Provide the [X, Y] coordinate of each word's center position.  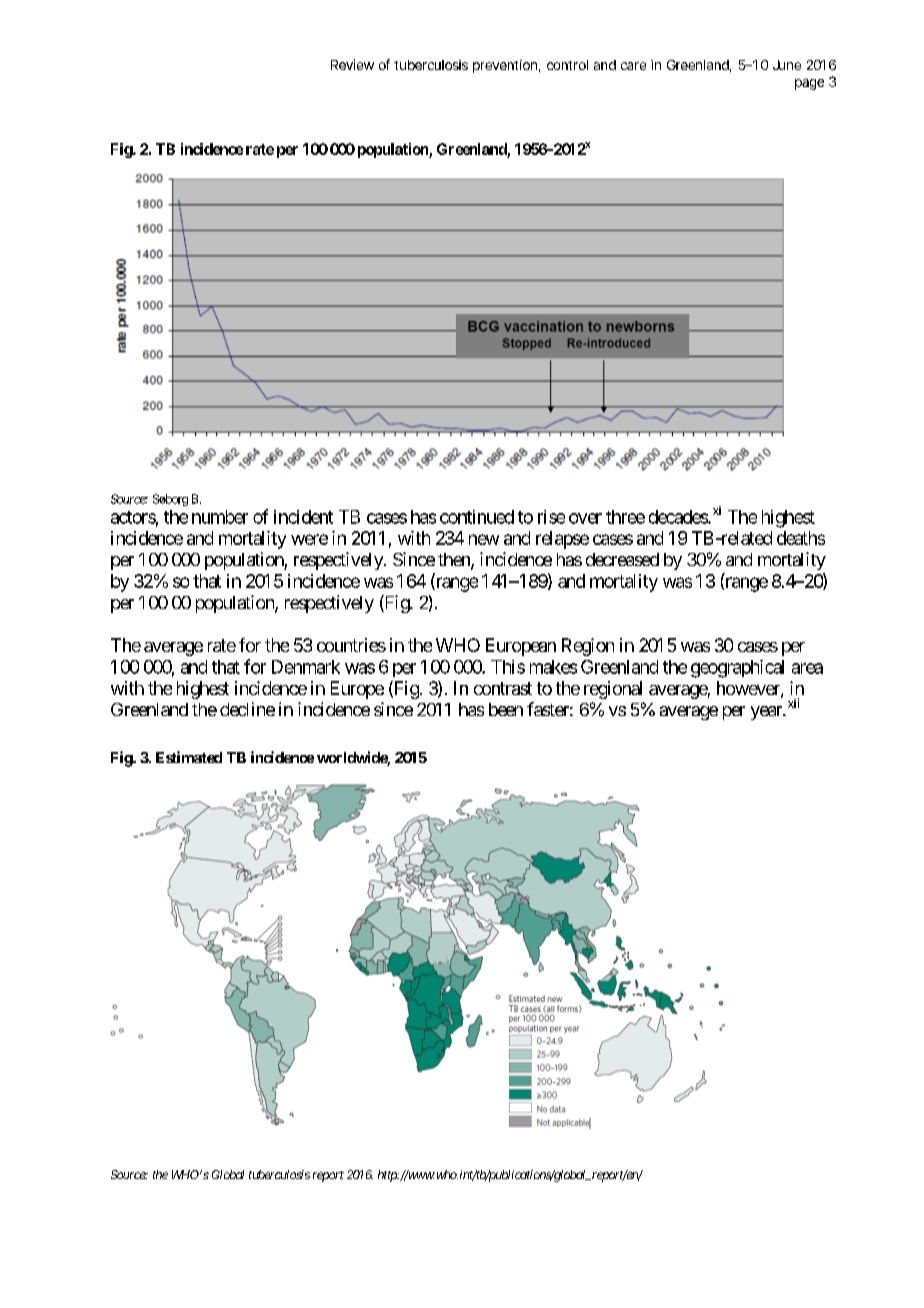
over [585, 518]
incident [303, 517]
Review [352, 64]
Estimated [189, 757]
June [787, 65]
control [567, 65]
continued [477, 517]
